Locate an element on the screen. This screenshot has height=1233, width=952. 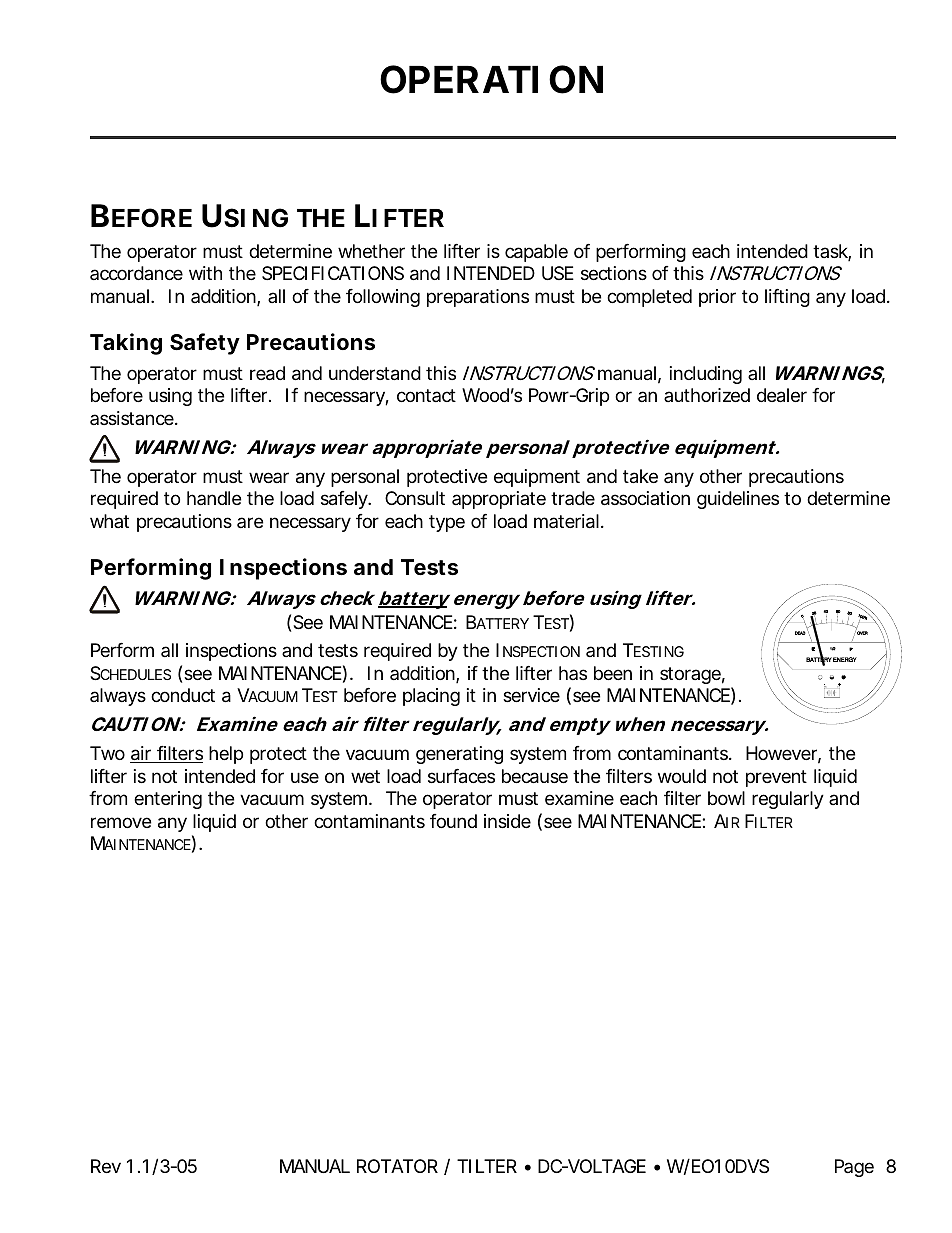
conduct is located at coordinates (183, 695).
